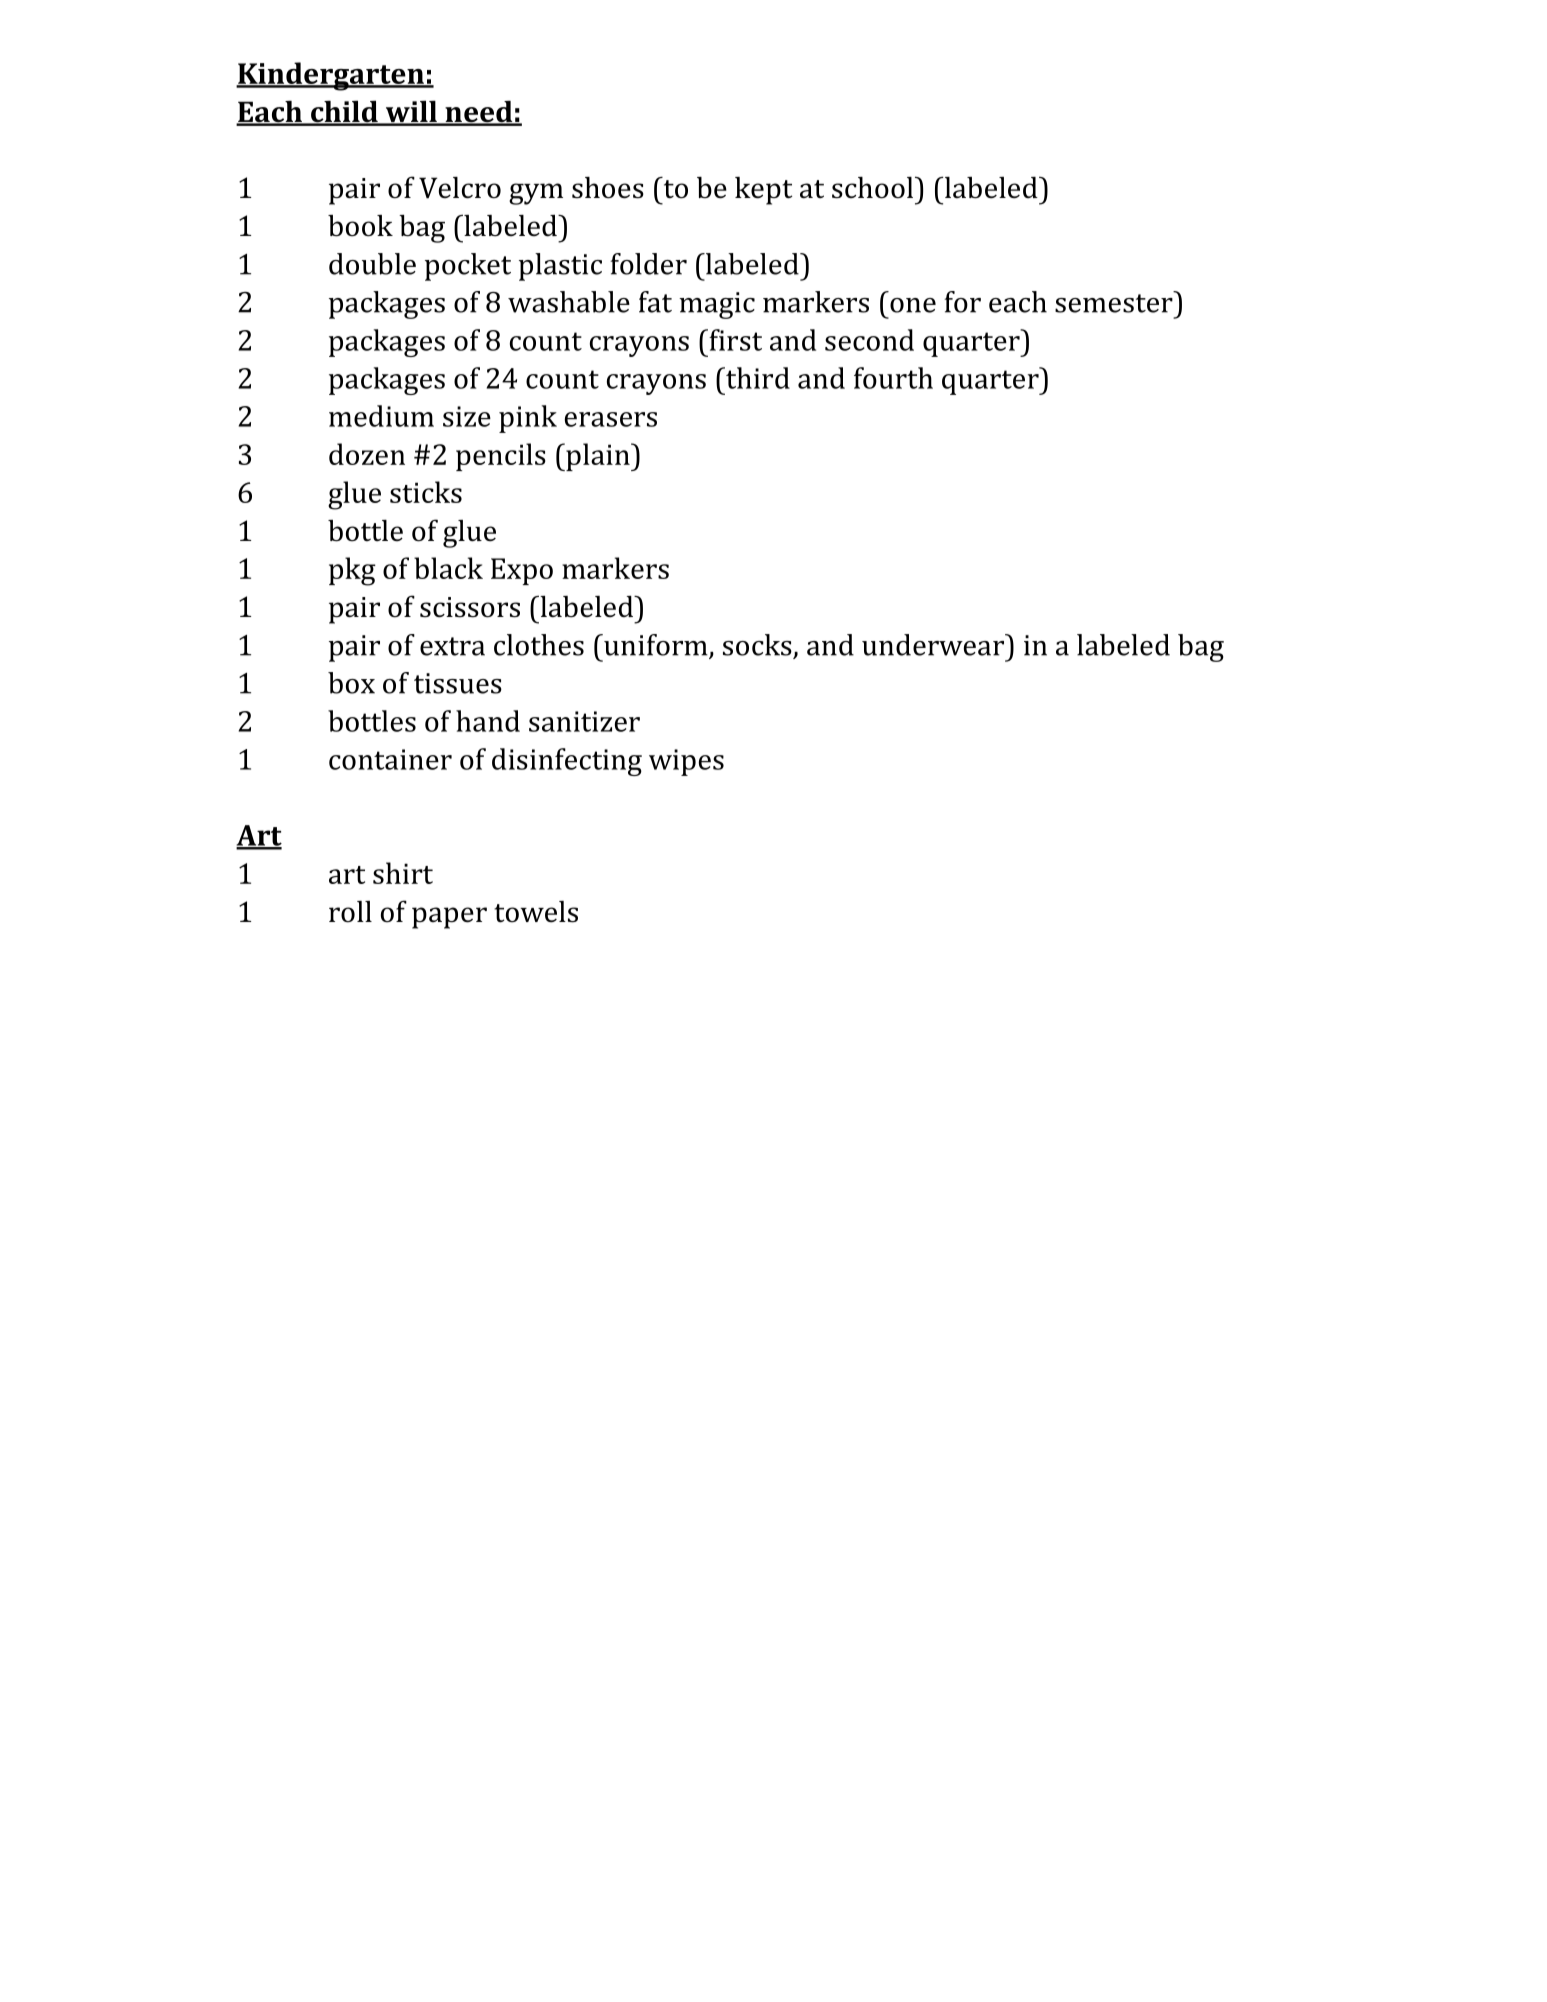  I want to click on shirt, so click(403, 873).
